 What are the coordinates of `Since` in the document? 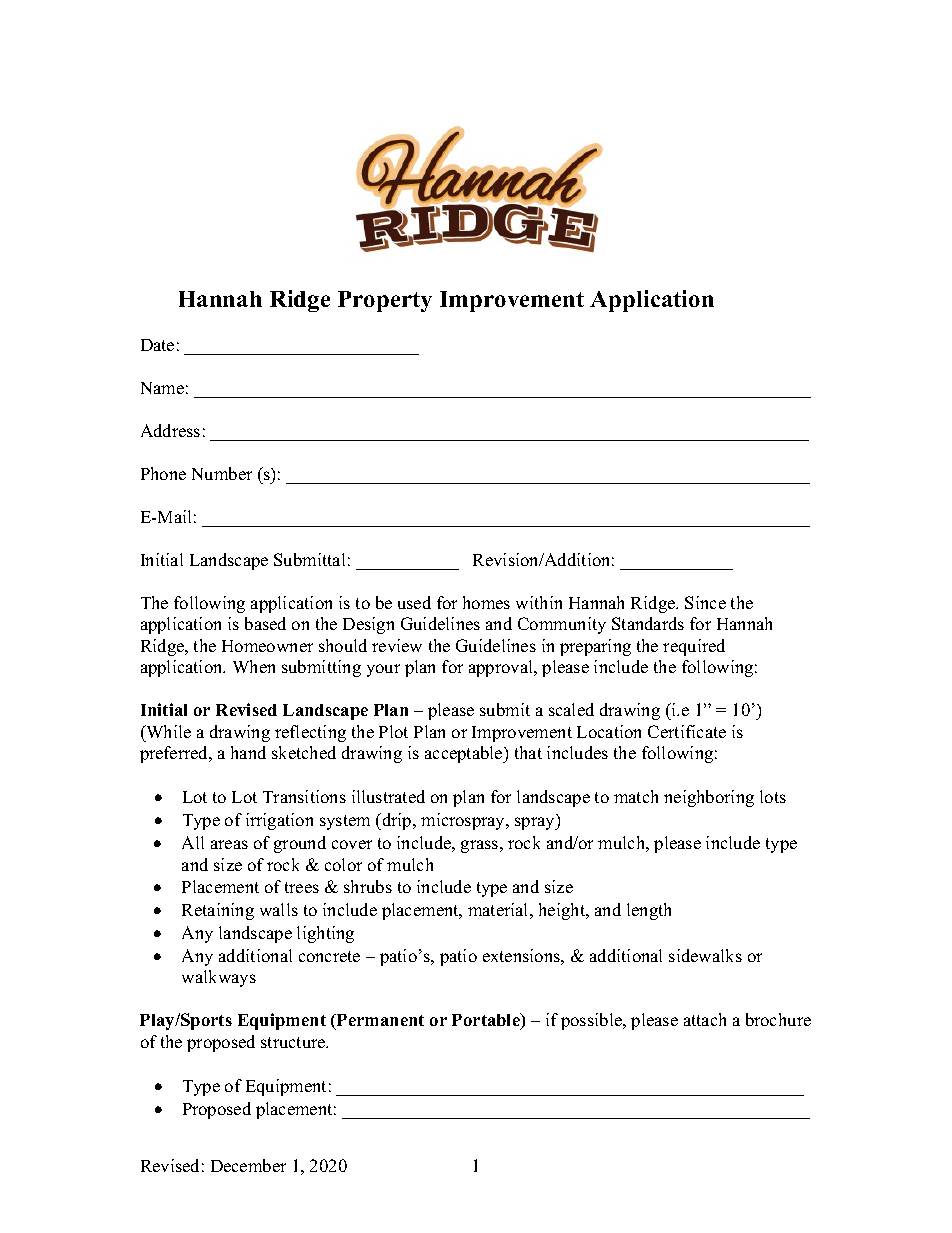 It's located at (705, 602).
